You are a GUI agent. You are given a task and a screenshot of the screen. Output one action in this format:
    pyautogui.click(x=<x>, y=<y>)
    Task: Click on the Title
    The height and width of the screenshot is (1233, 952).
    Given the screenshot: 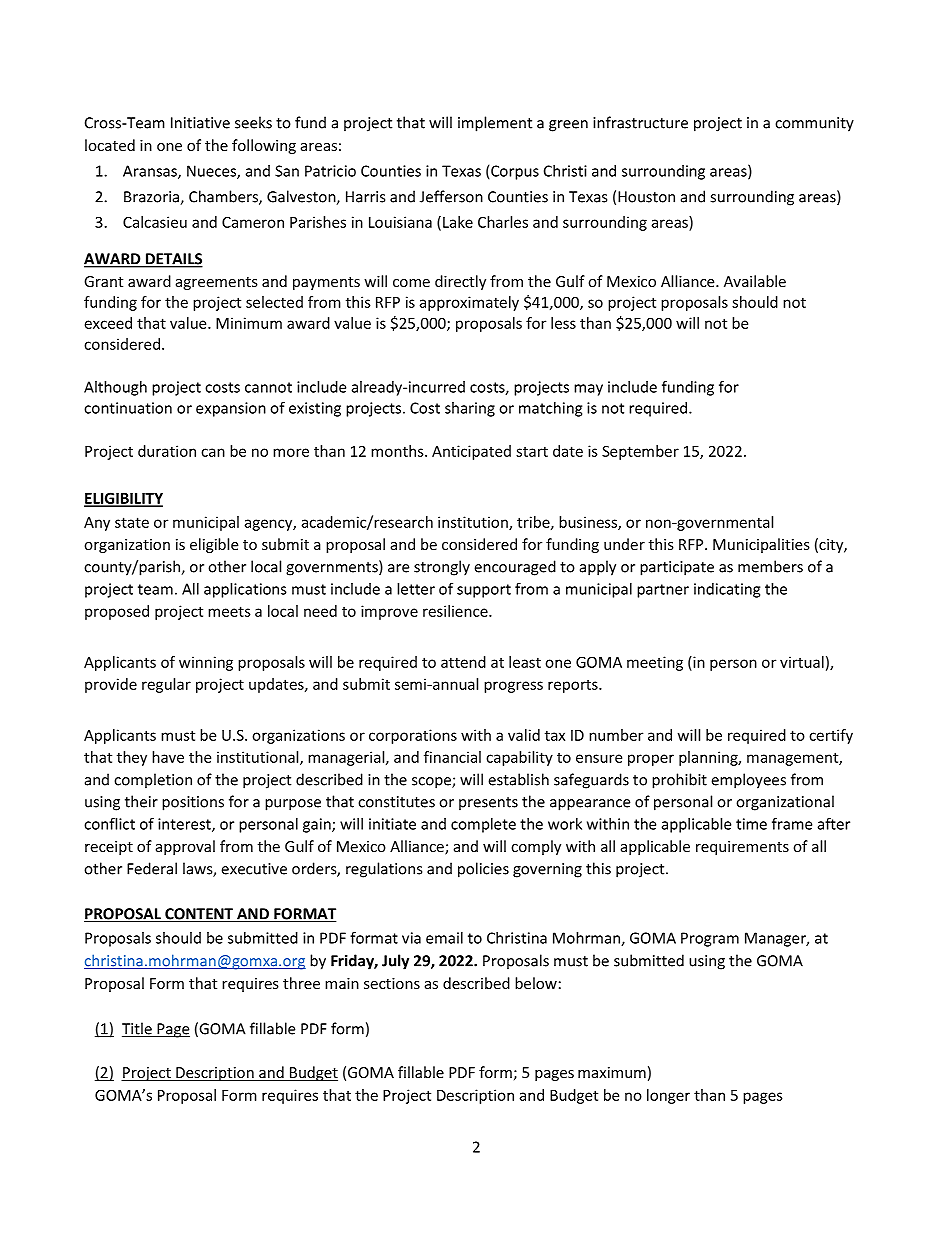 What is the action you would take?
    pyautogui.click(x=138, y=1029)
